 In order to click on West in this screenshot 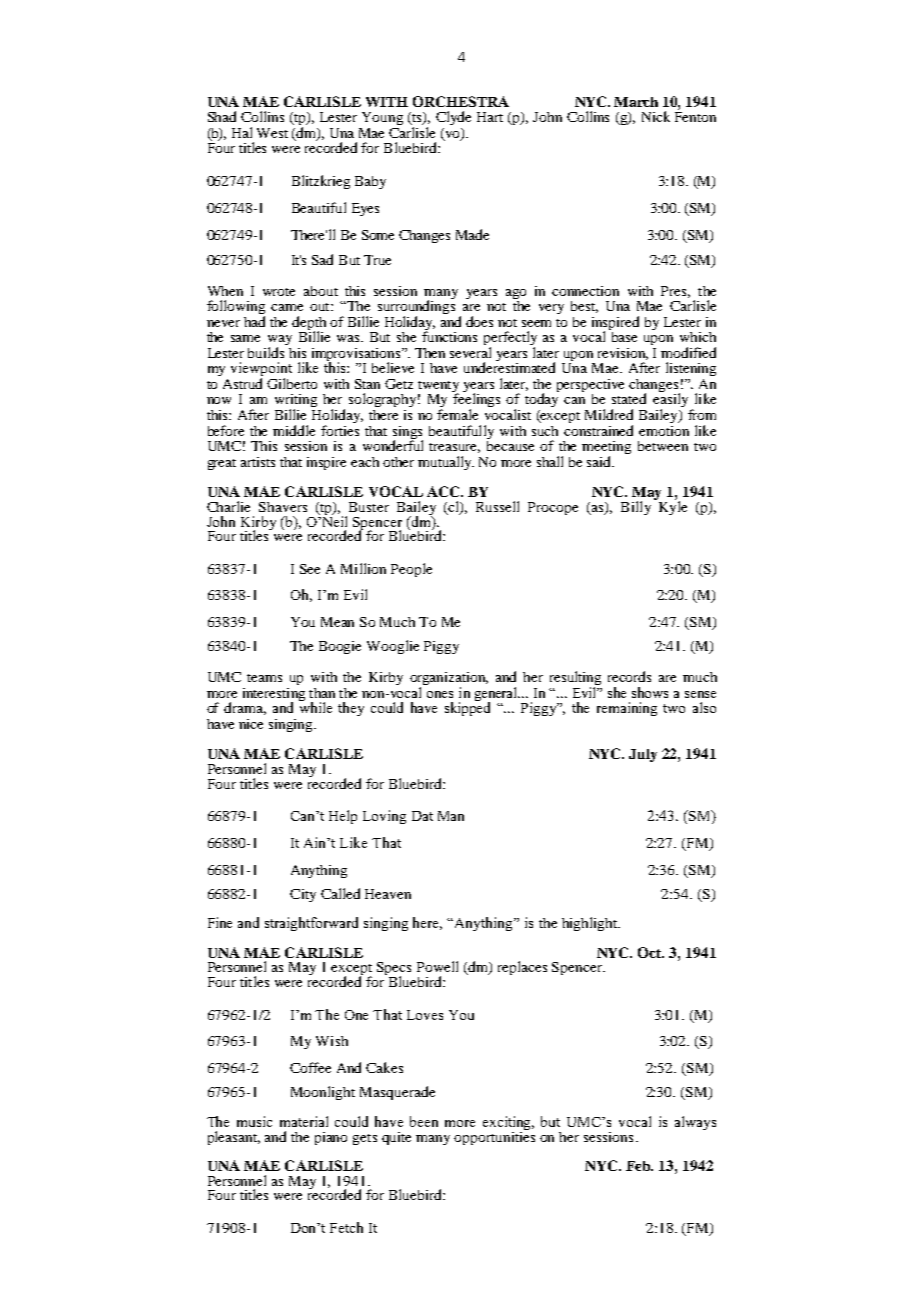, I will do `click(272, 133)`.
